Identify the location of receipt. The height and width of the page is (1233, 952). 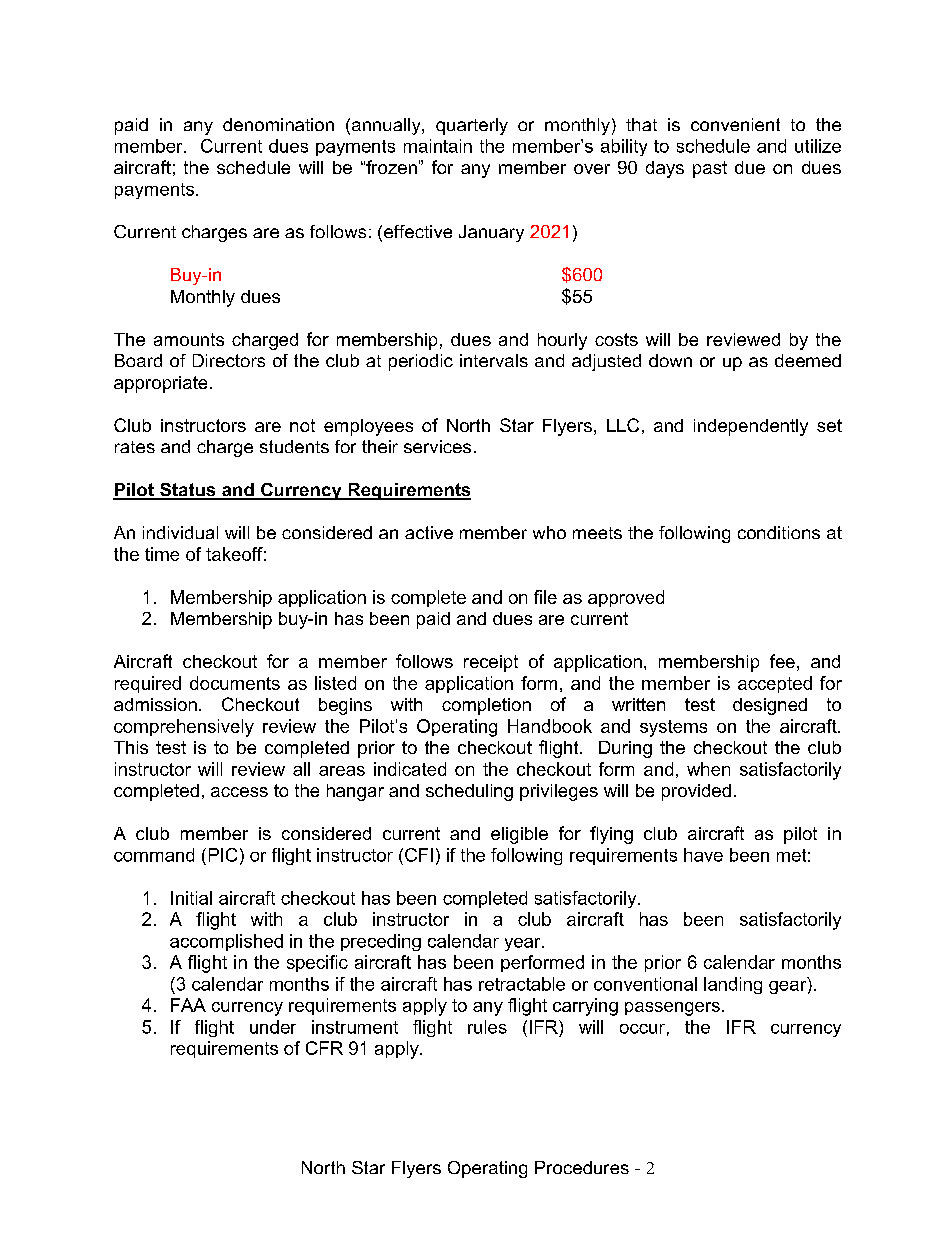
(491, 663).
